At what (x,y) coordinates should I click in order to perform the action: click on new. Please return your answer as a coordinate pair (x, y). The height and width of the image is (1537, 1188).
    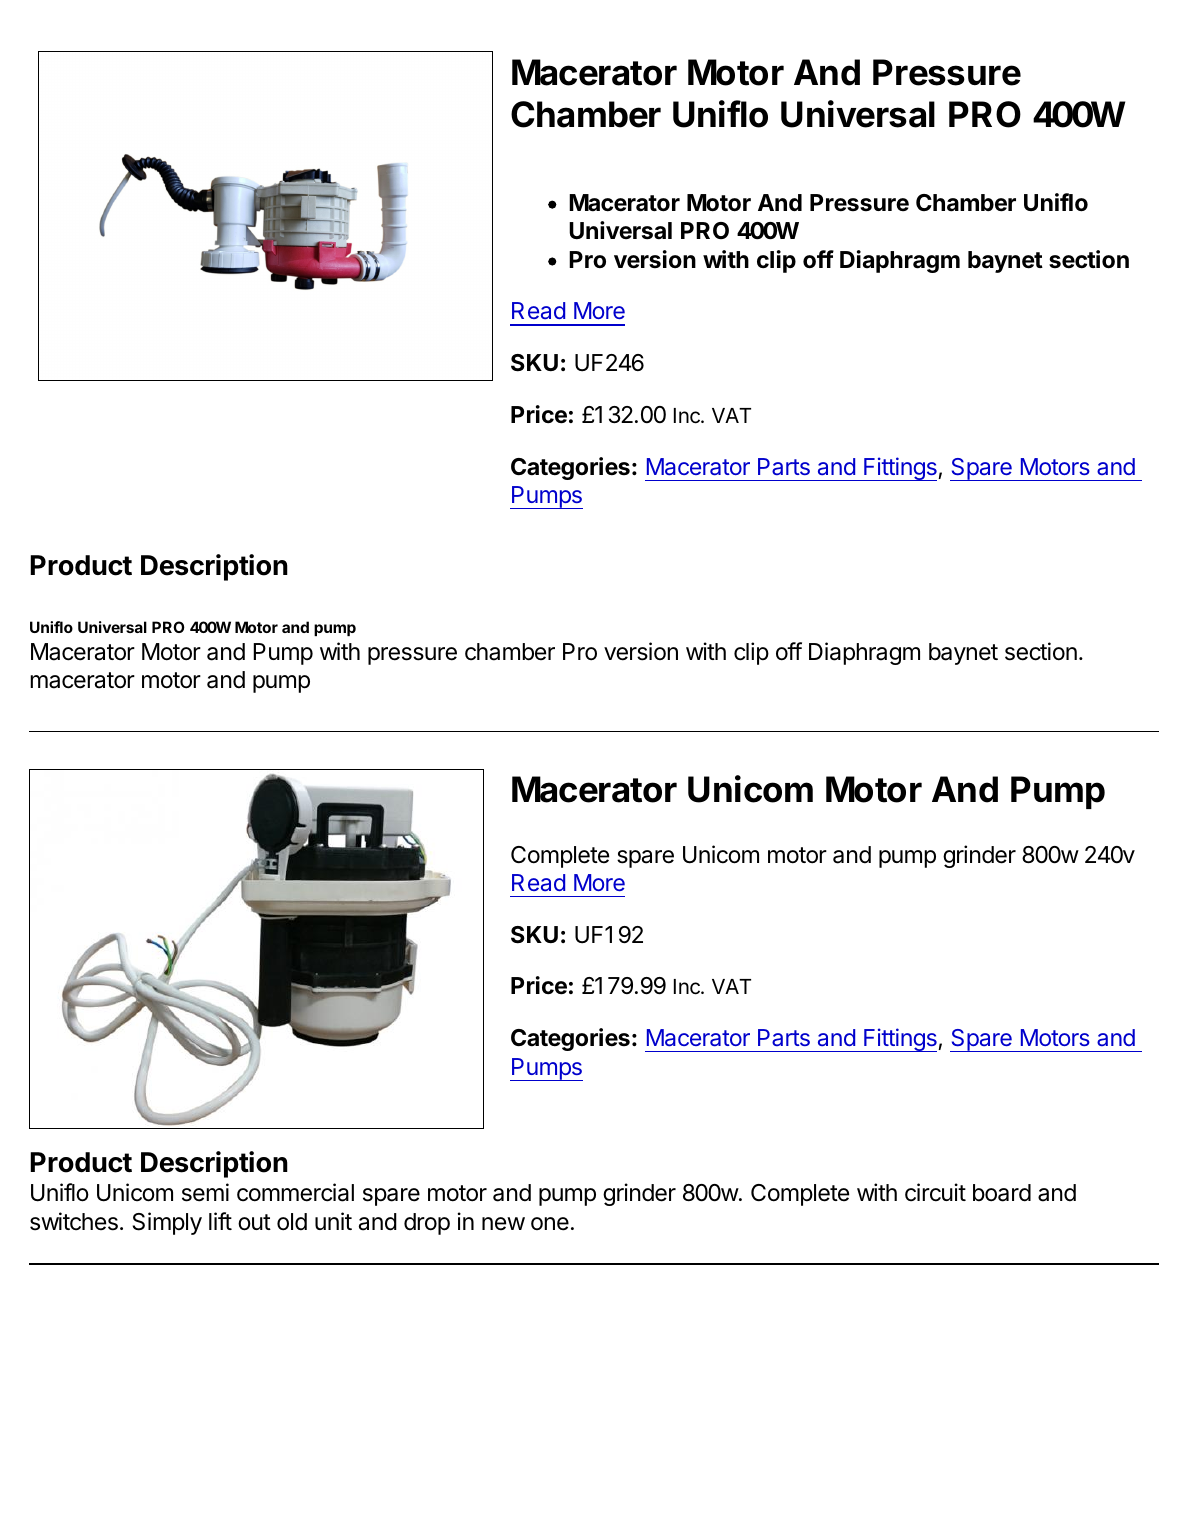
    Looking at the image, I should click on (503, 1223).
